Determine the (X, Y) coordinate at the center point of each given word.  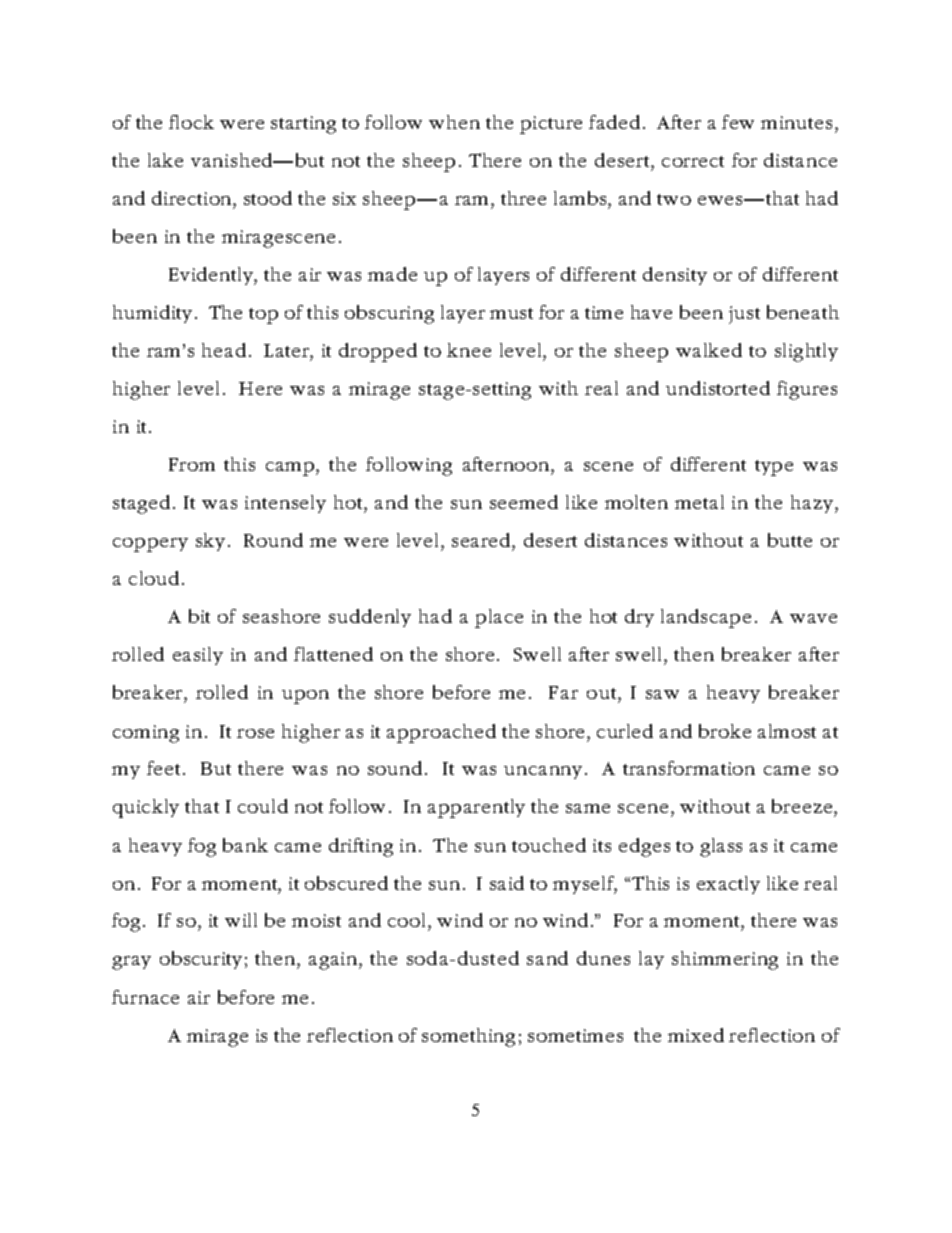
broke (725, 731)
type (774, 468)
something (468, 1037)
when (454, 122)
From (192, 464)
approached (441, 733)
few (738, 122)
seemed (524, 502)
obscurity (201, 960)
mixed (696, 1035)
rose (255, 733)
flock (191, 122)
